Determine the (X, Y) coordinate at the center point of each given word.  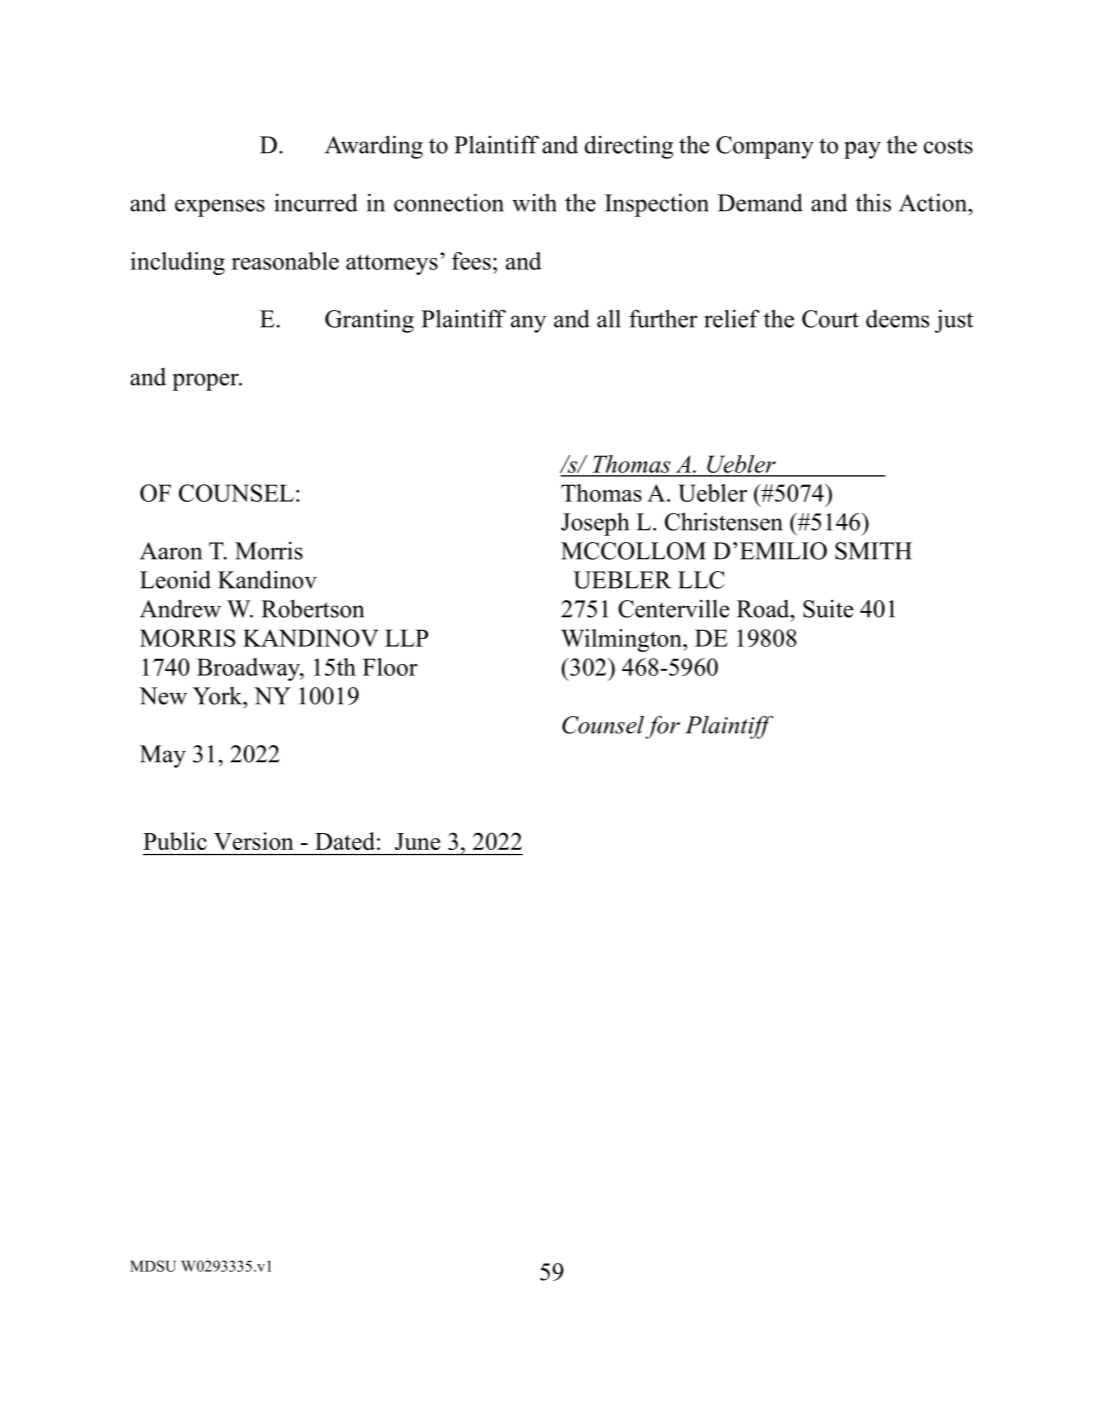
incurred (316, 202)
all (609, 318)
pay (862, 150)
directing (629, 147)
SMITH (873, 551)
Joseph (595, 524)
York (219, 696)
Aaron (171, 551)
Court (830, 319)
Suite (828, 608)
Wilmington (622, 640)
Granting (369, 321)
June (417, 841)
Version (254, 841)
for (662, 727)
